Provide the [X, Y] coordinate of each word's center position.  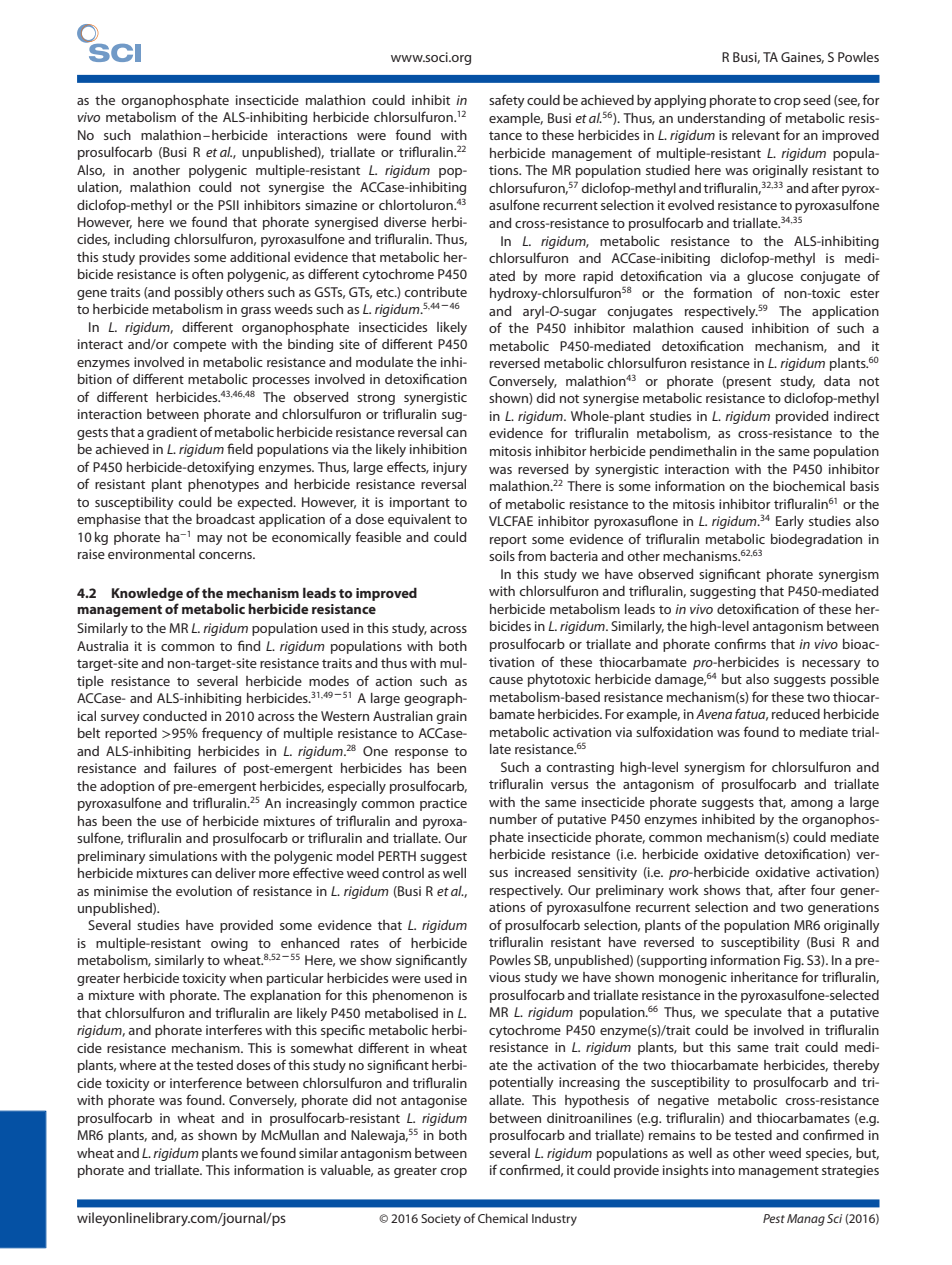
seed [816, 100]
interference [206, 1082]
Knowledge [147, 595]
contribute [435, 292]
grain [451, 717]
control [403, 873]
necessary [831, 665]
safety [507, 101]
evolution [204, 891]
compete [199, 346]
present [748, 382]
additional [260, 257]
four [822, 889]
